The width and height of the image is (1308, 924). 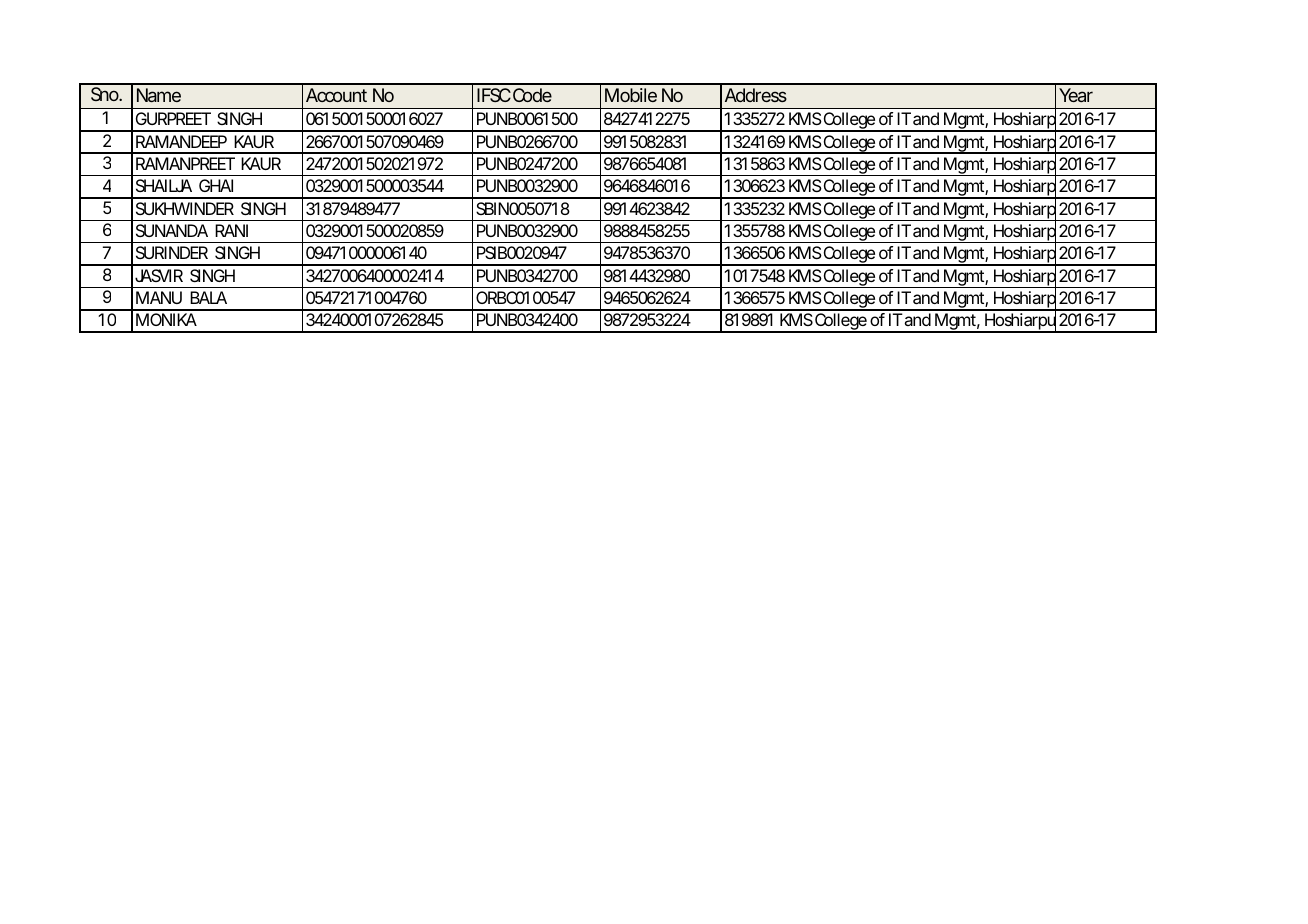 I want to click on MANU, so click(x=159, y=297).
